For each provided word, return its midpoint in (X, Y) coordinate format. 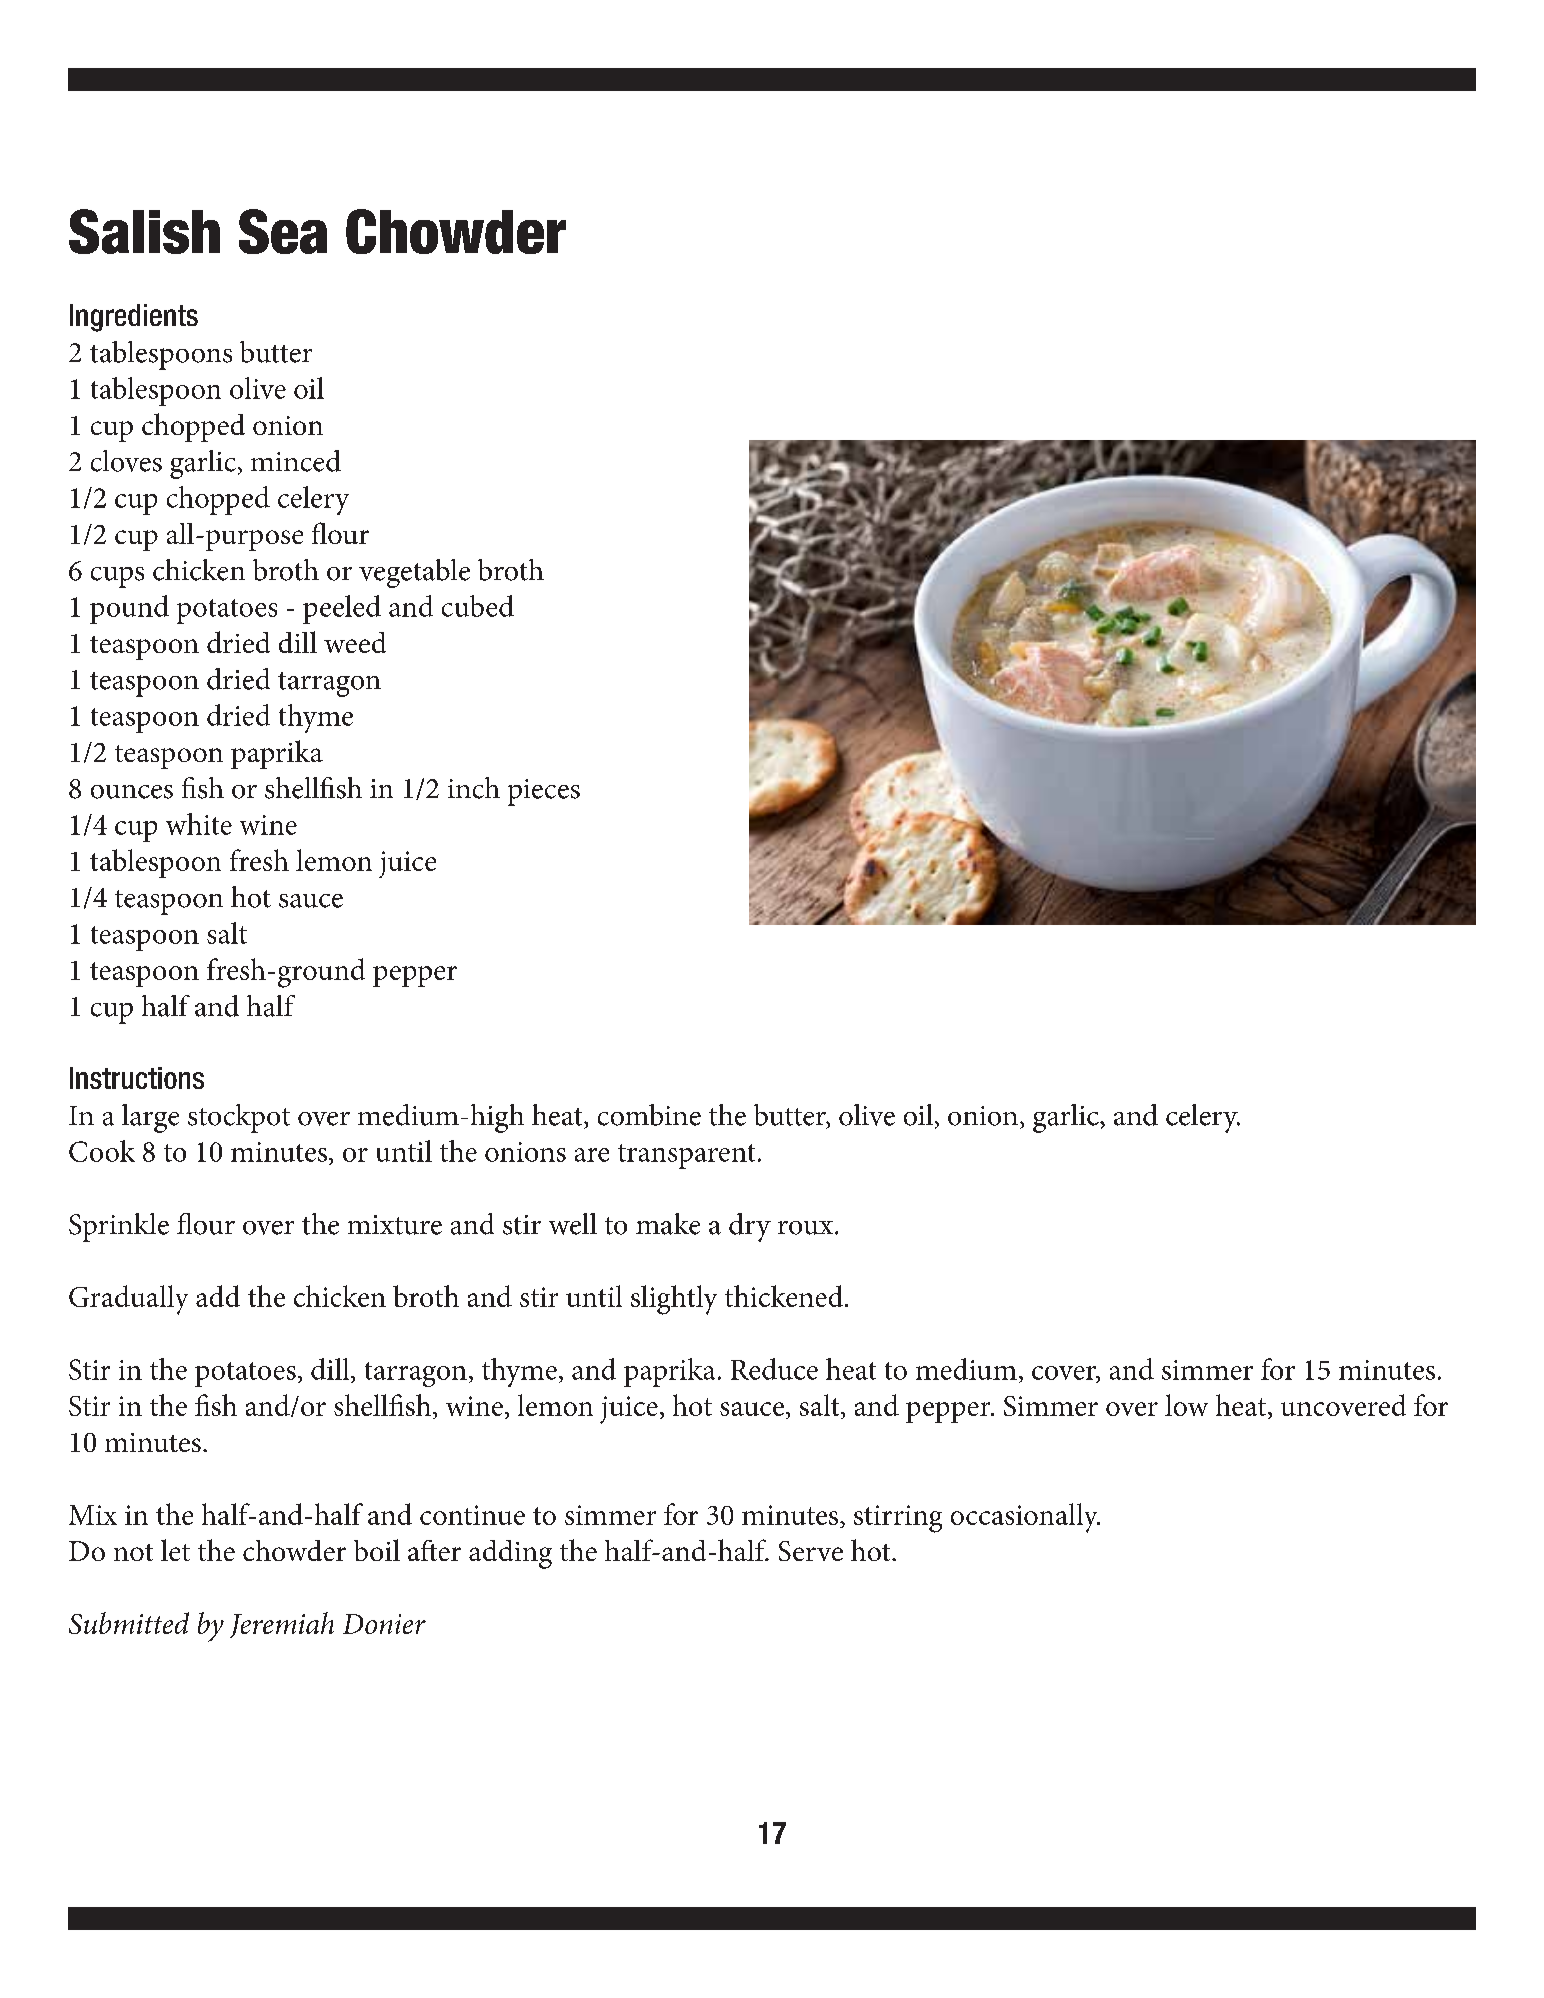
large (150, 1118)
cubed (478, 606)
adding (510, 1554)
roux (807, 1228)
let (175, 1550)
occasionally (1025, 1518)
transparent (686, 1156)
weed (355, 642)
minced (296, 461)
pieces (544, 792)
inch (474, 788)
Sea (283, 231)
